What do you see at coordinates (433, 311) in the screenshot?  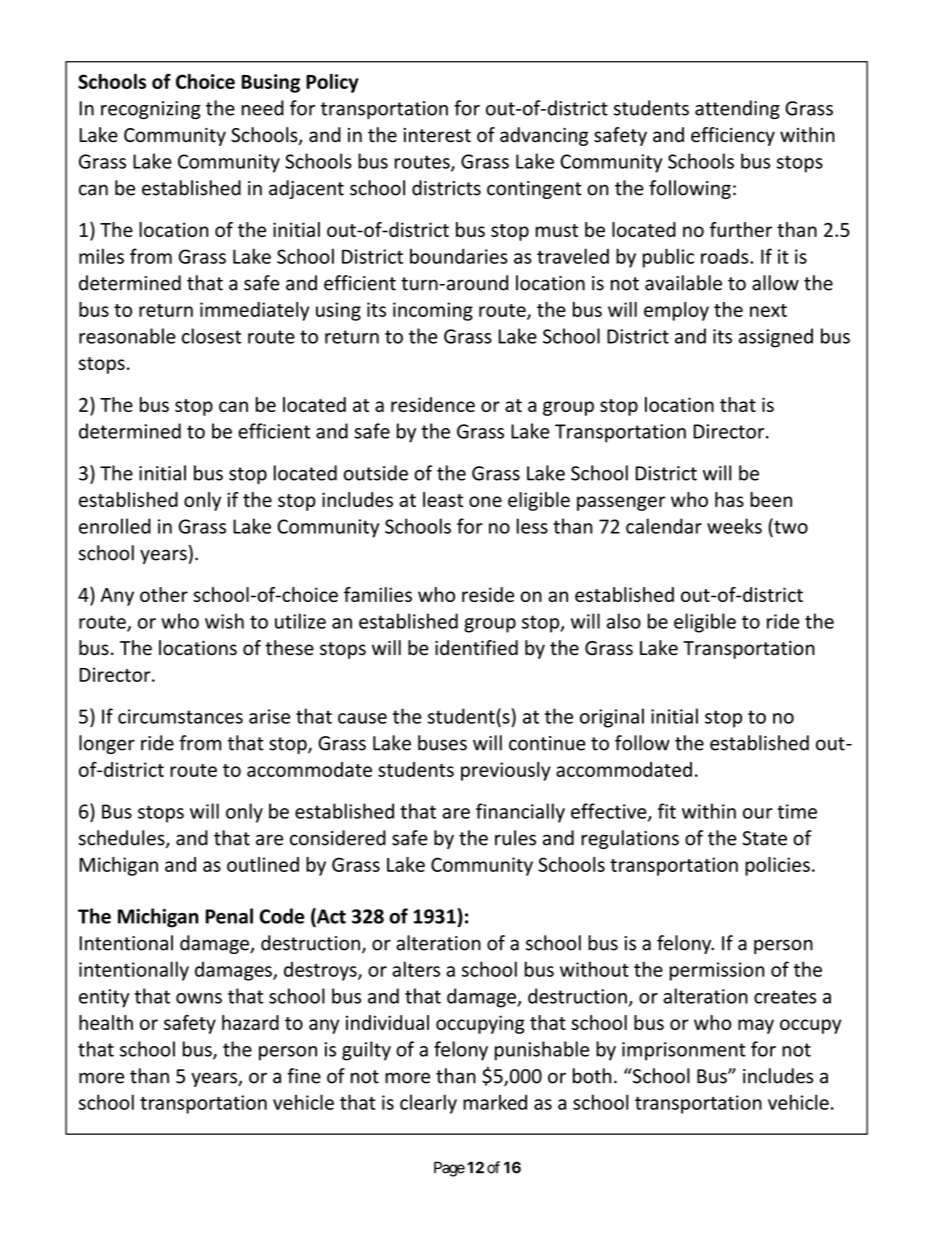 I see `incoming` at bounding box center [433, 311].
